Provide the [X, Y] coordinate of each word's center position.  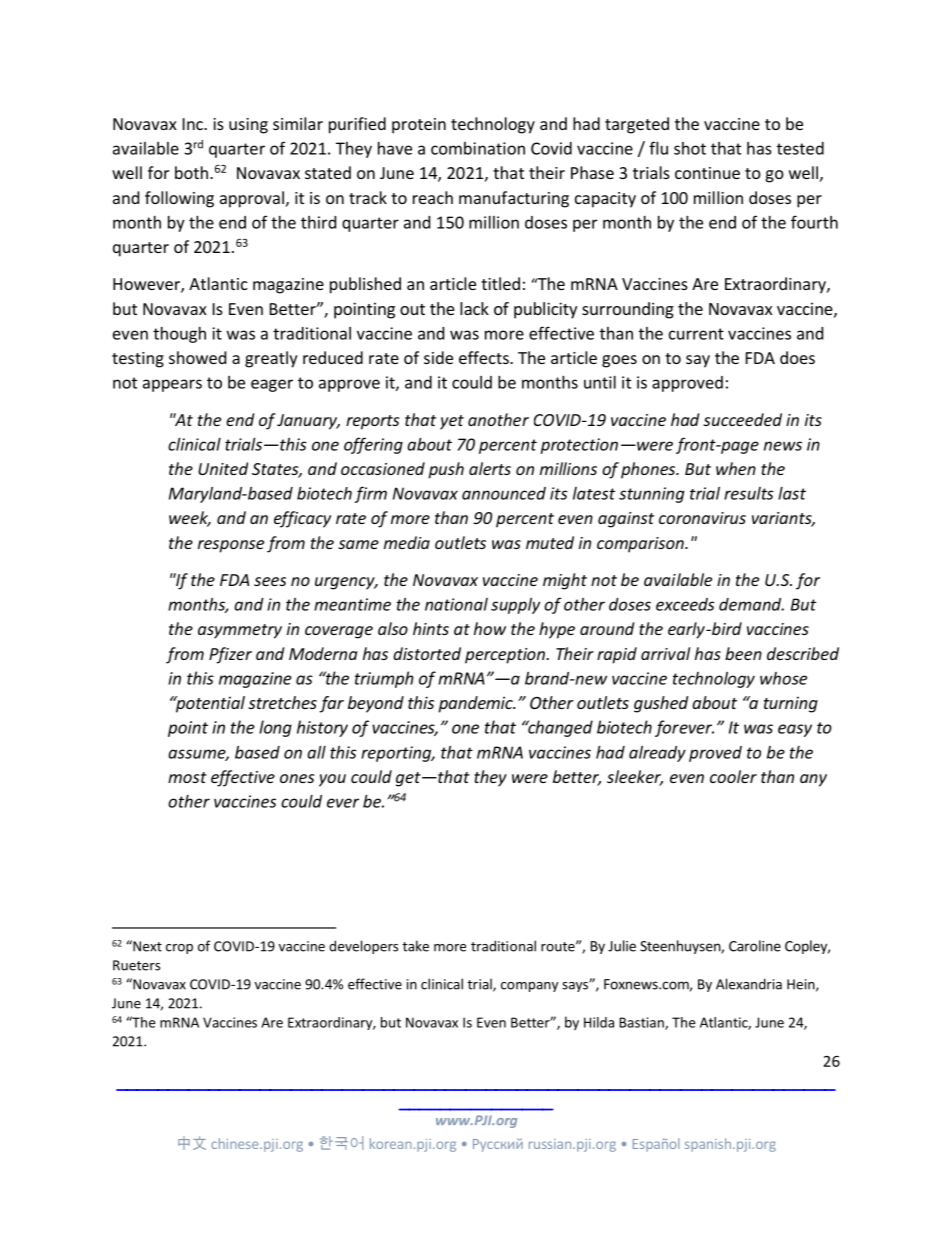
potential [209, 704]
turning [791, 704]
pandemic [476, 704]
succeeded [742, 419]
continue [707, 173]
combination [478, 148]
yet [452, 422]
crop [179, 949]
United [223, 468]
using [248, 126]
